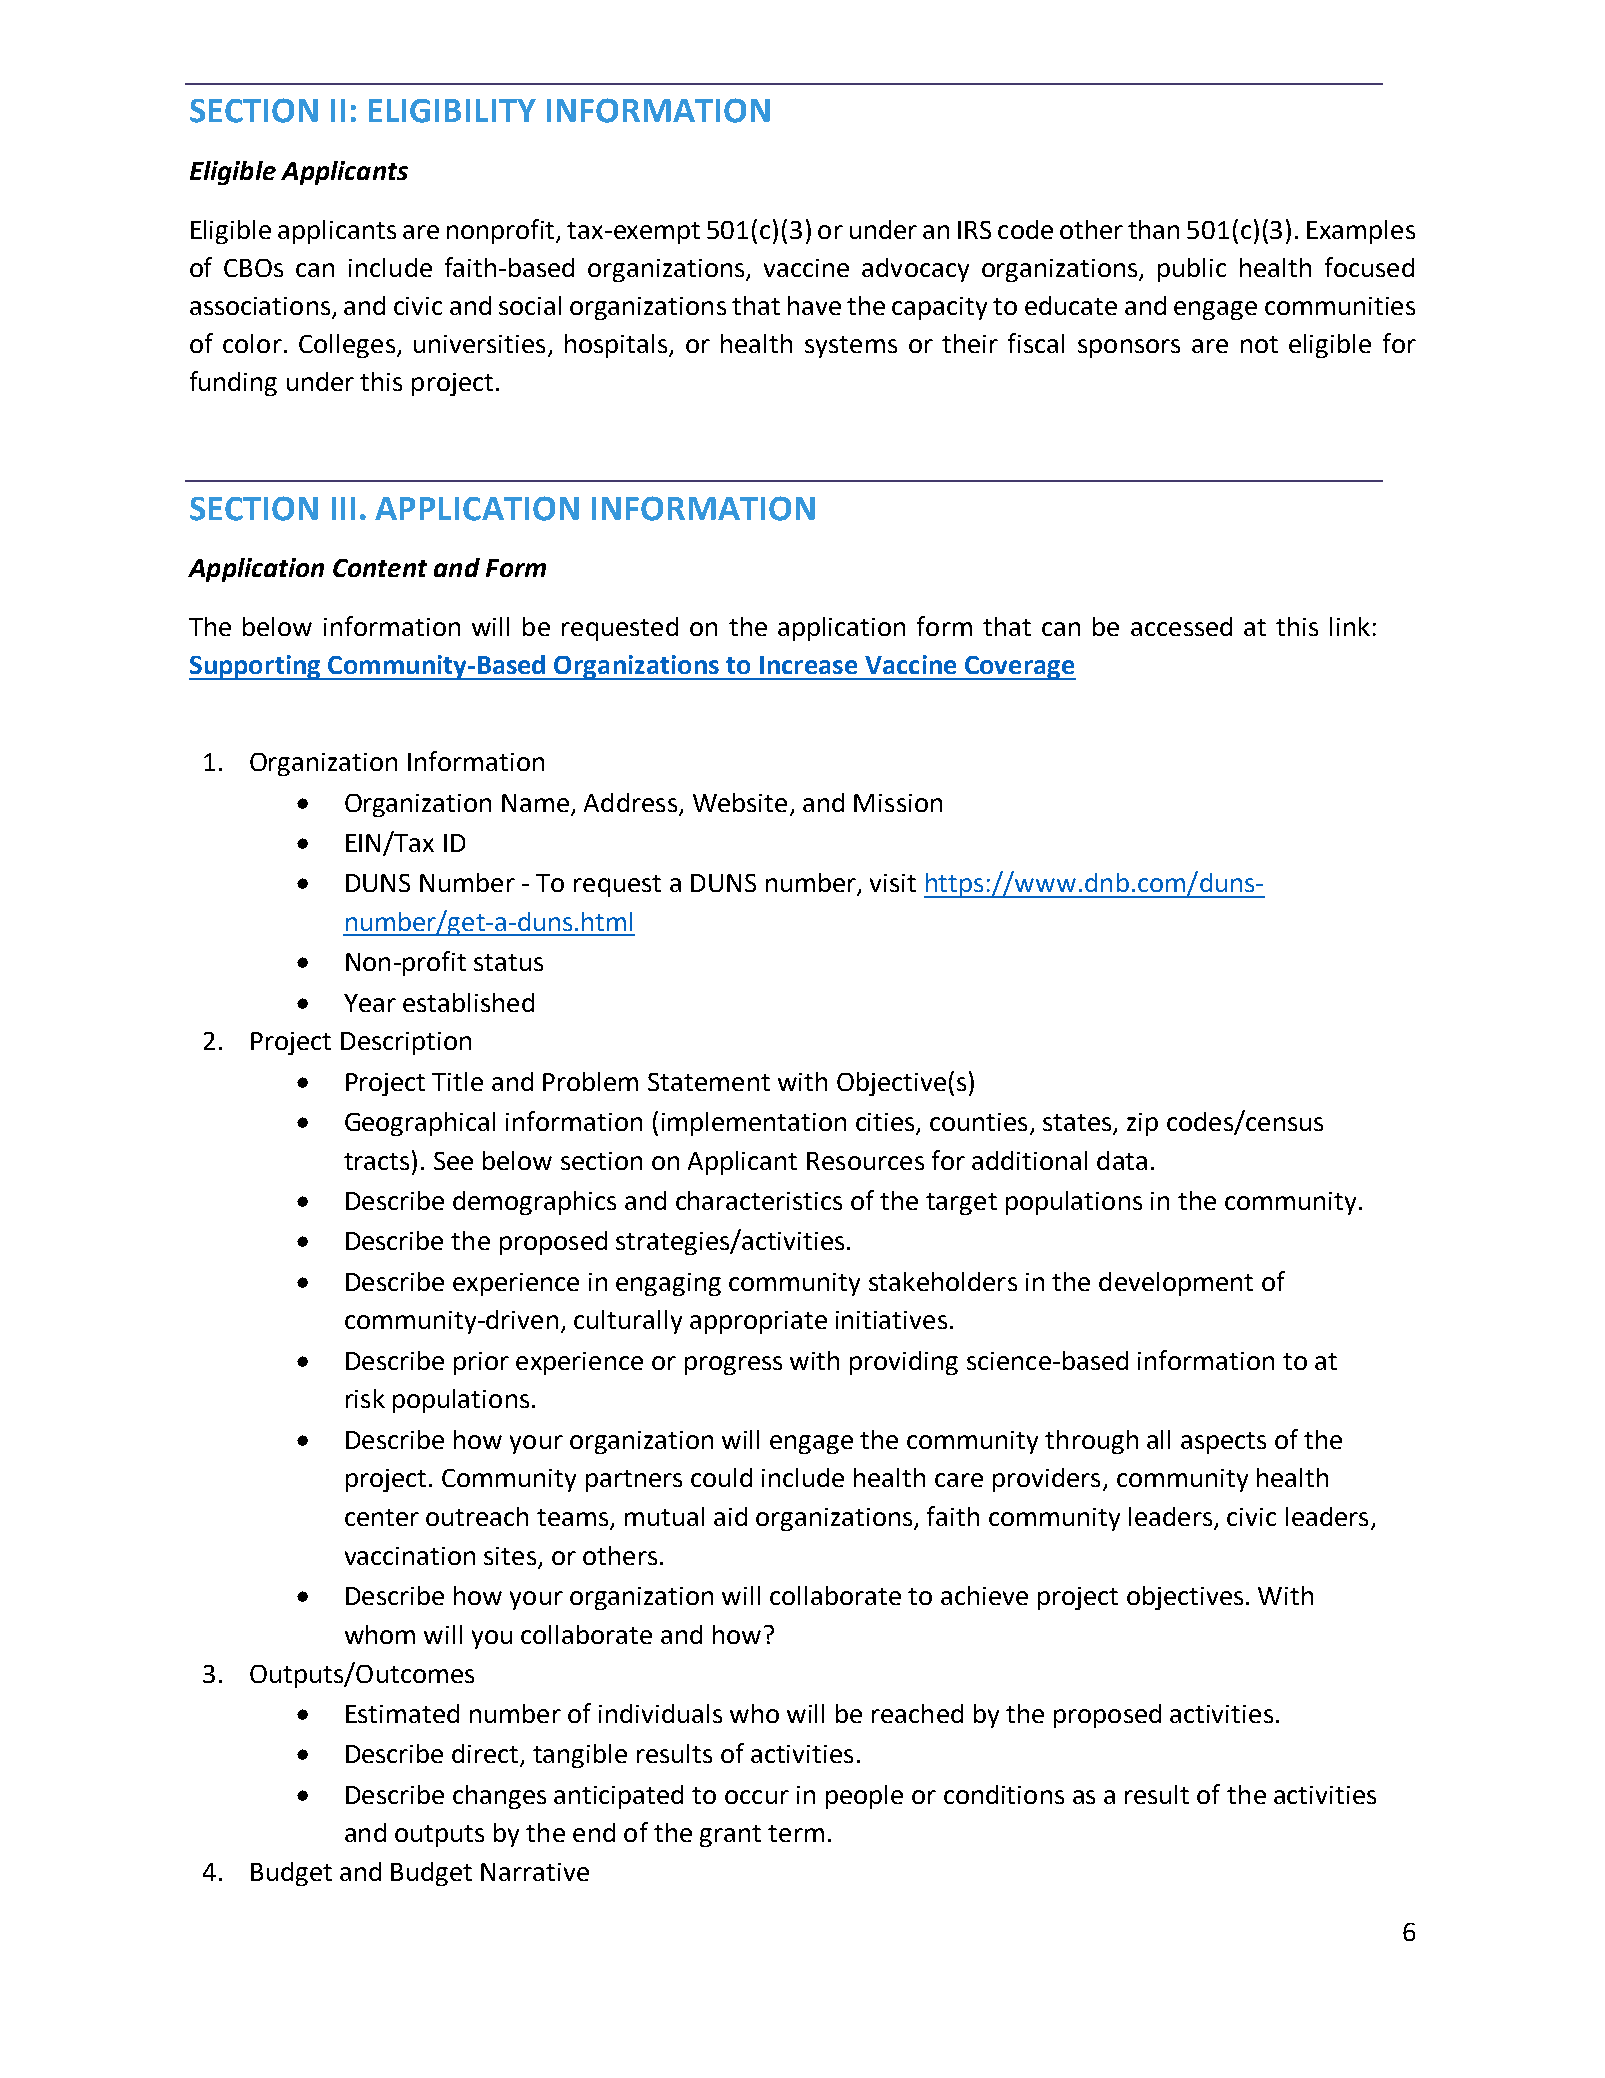 The height and width of the screenshot is (2078, 1605). I want to click on progress, so click(733, 1365).
